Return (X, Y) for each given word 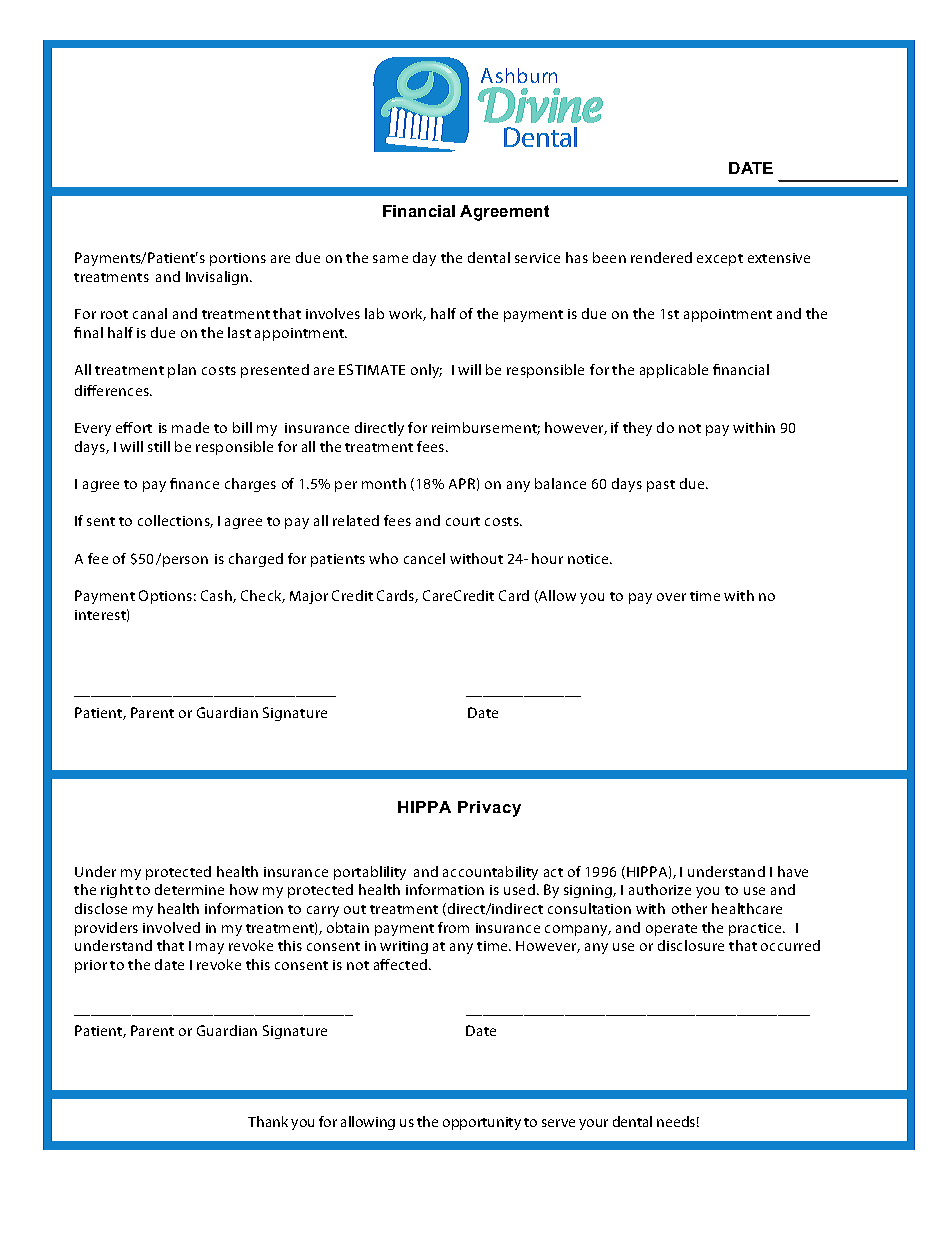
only (426, 371)
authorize (660, 889)
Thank (268, 1121)
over (671, 597)
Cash (217, 596)
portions (238, 259)
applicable (674, 371)
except (720, 260)
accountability (490, 873)
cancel (424, 558)
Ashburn (519, 75)
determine (189, 889)
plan (182, 371)
